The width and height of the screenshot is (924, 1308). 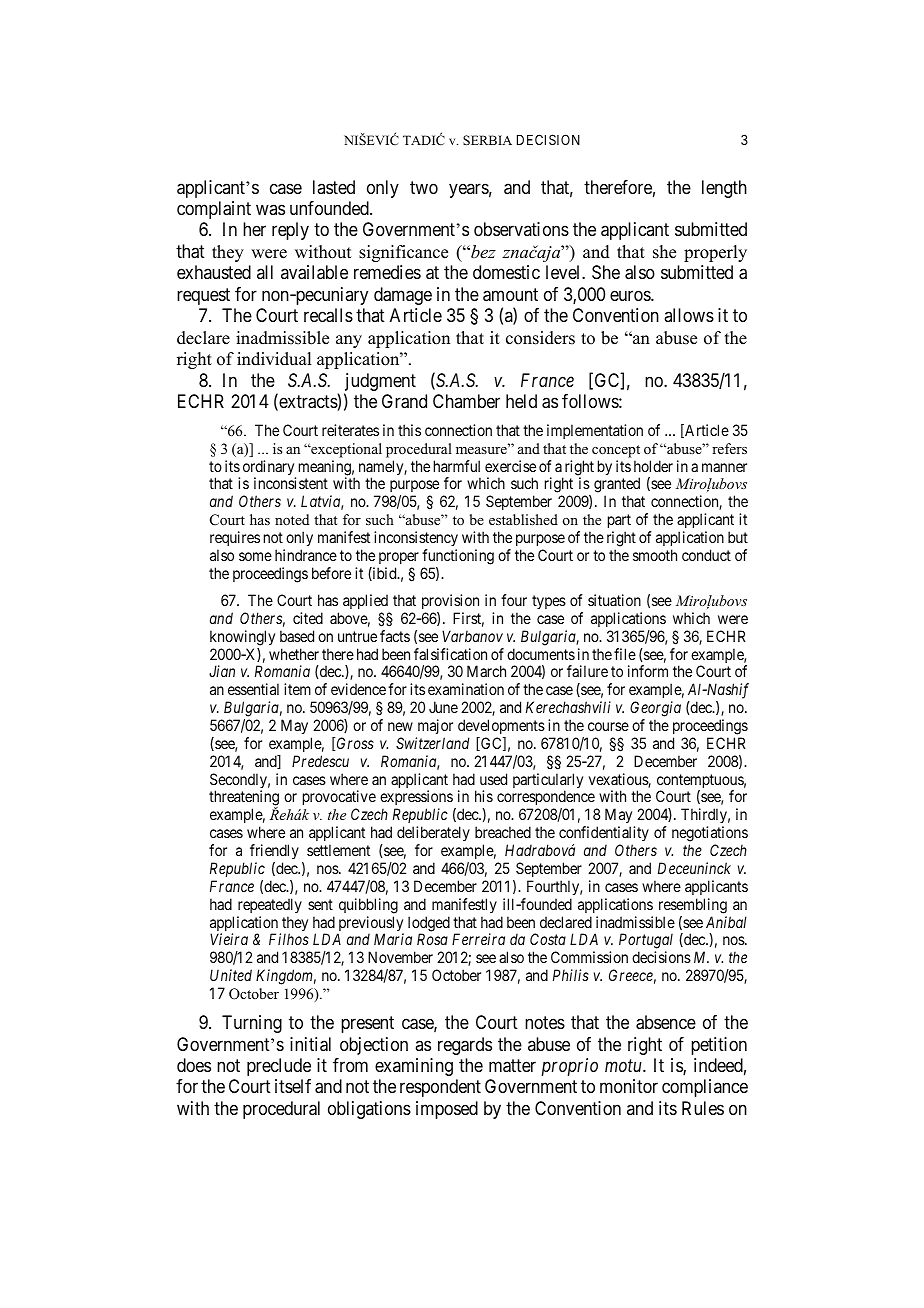 I want to click on threatening, so click(x=244, y=799).
